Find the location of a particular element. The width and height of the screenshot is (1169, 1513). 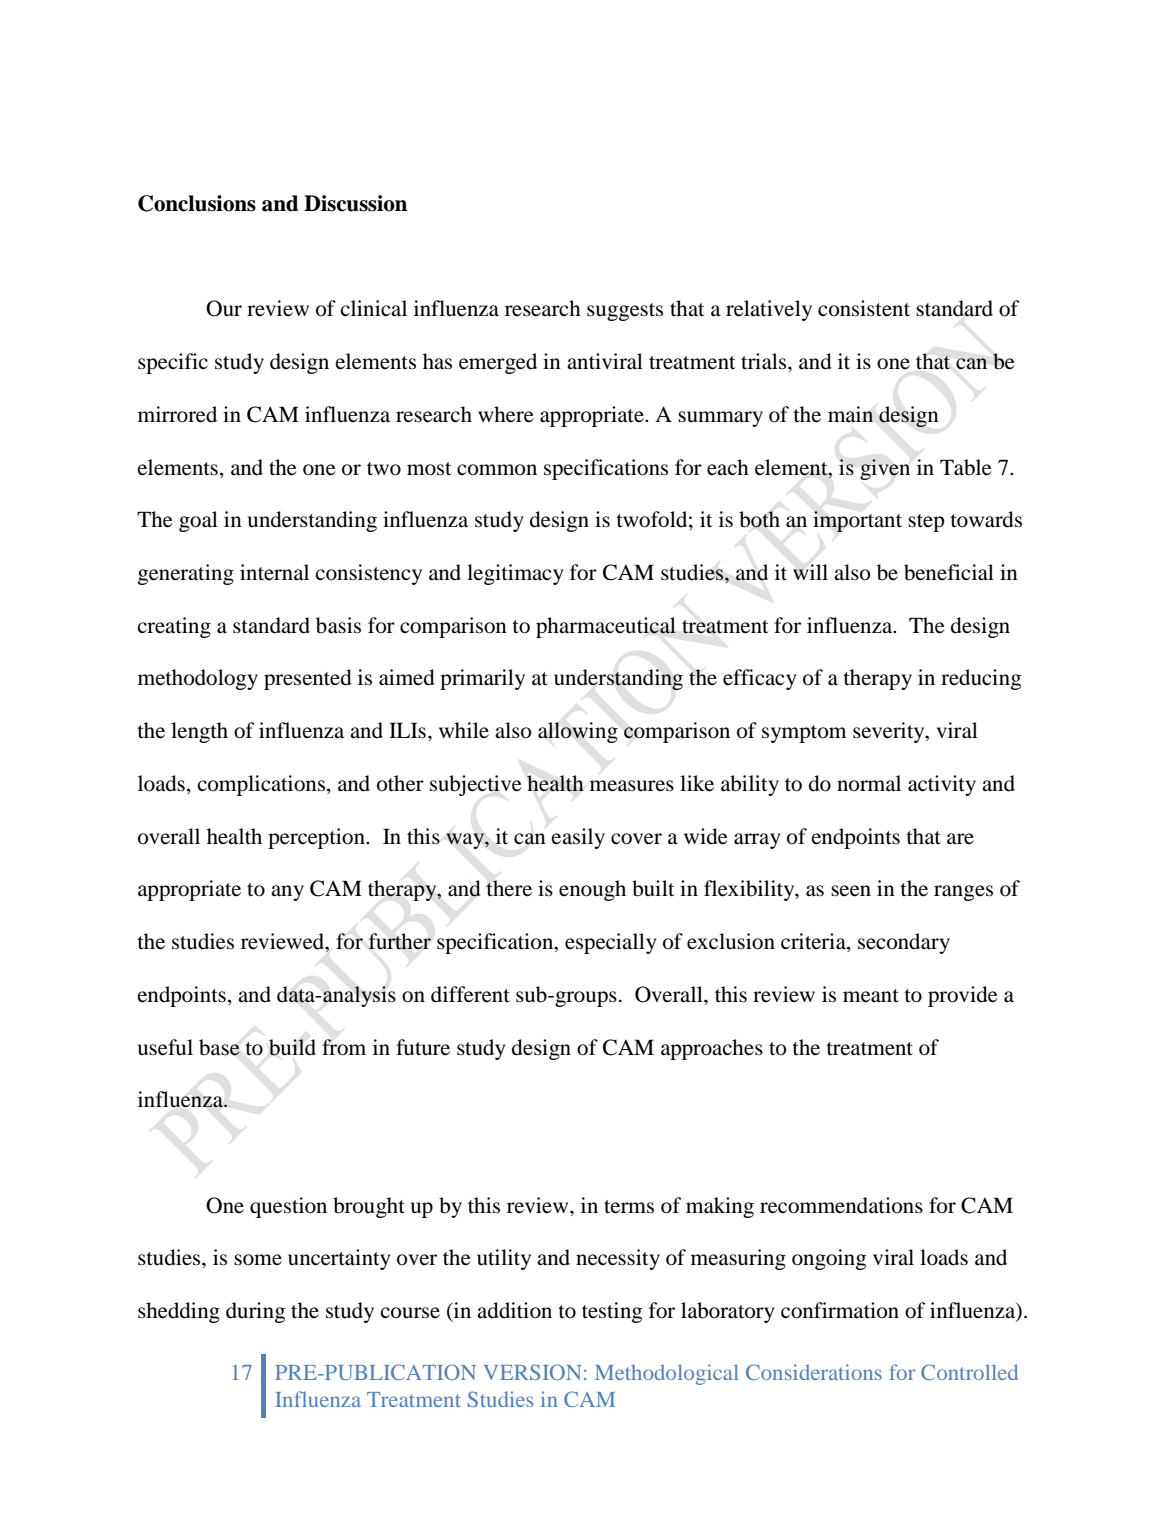

confirmation is located at coordinates (840, 1310).
